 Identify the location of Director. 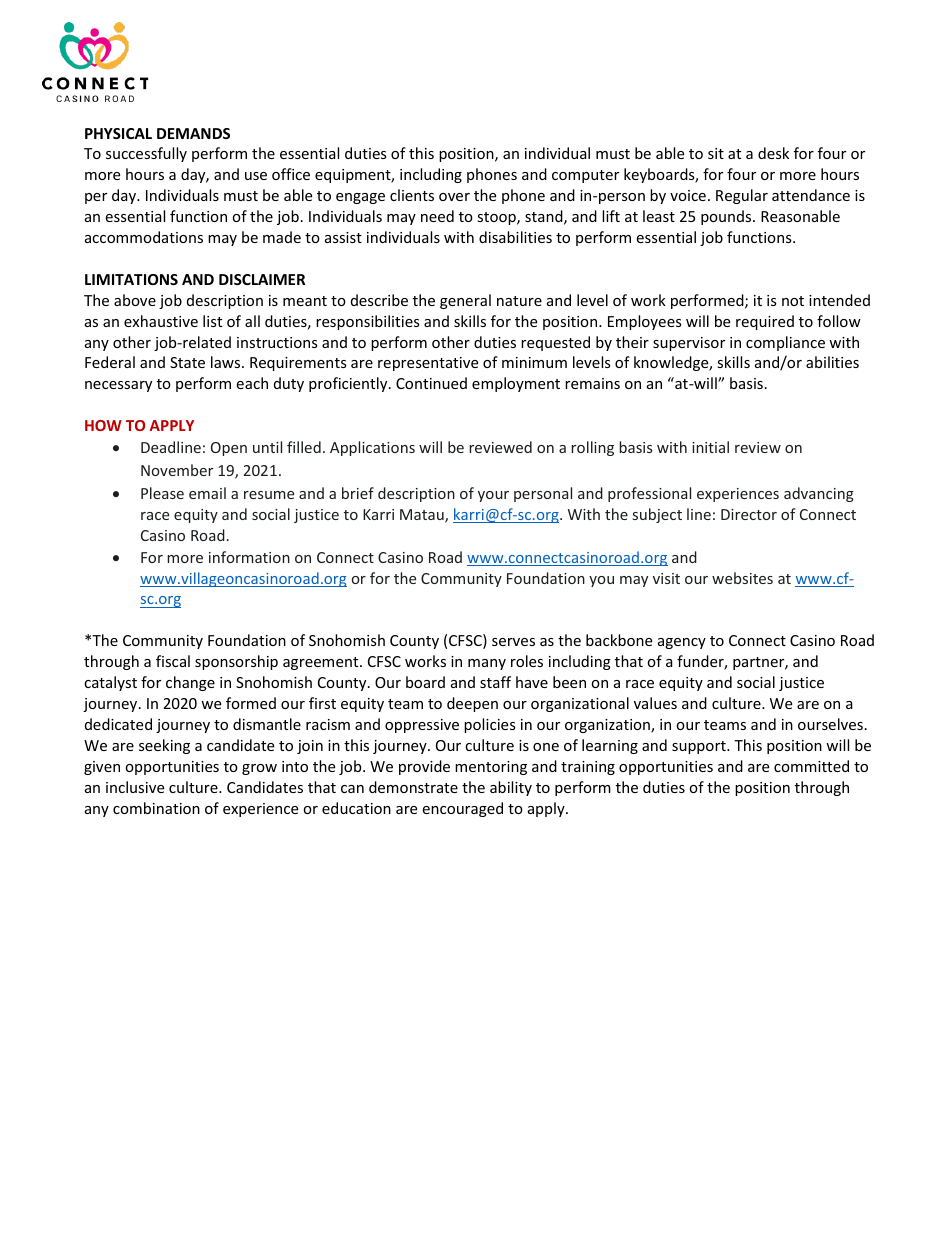
(749, 514).
